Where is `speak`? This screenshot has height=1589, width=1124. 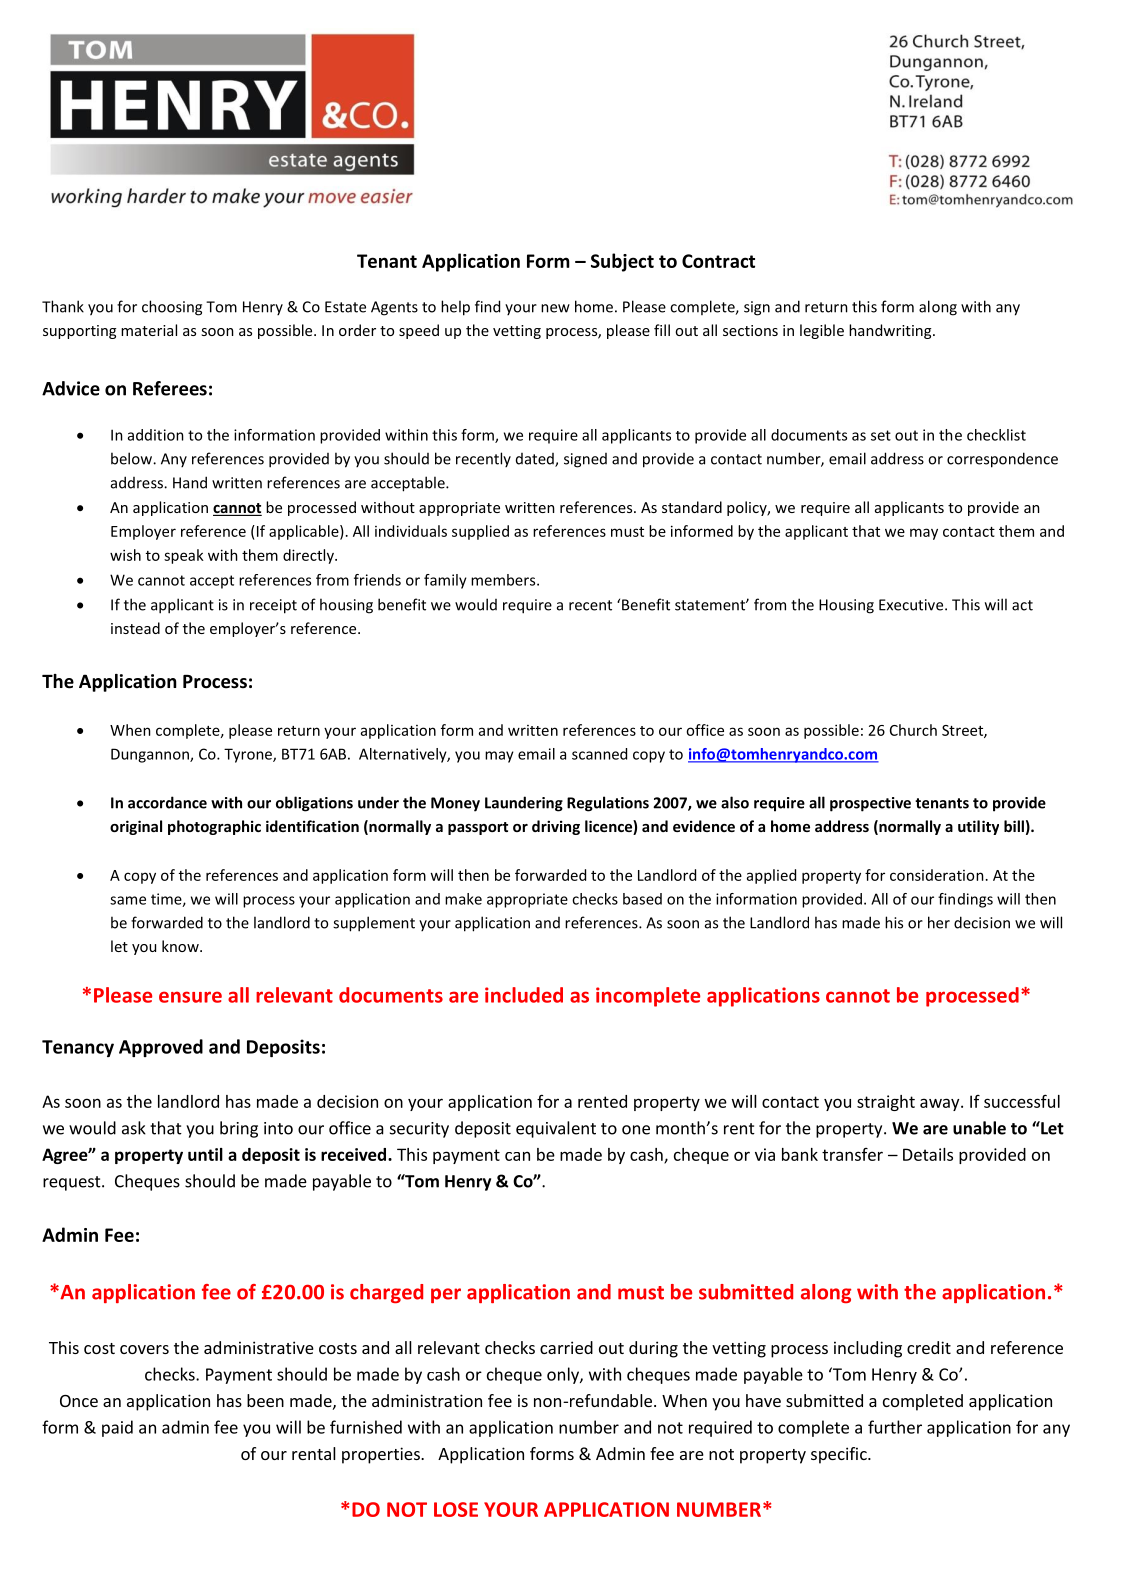 speak is located at coordinates (184, 556).
